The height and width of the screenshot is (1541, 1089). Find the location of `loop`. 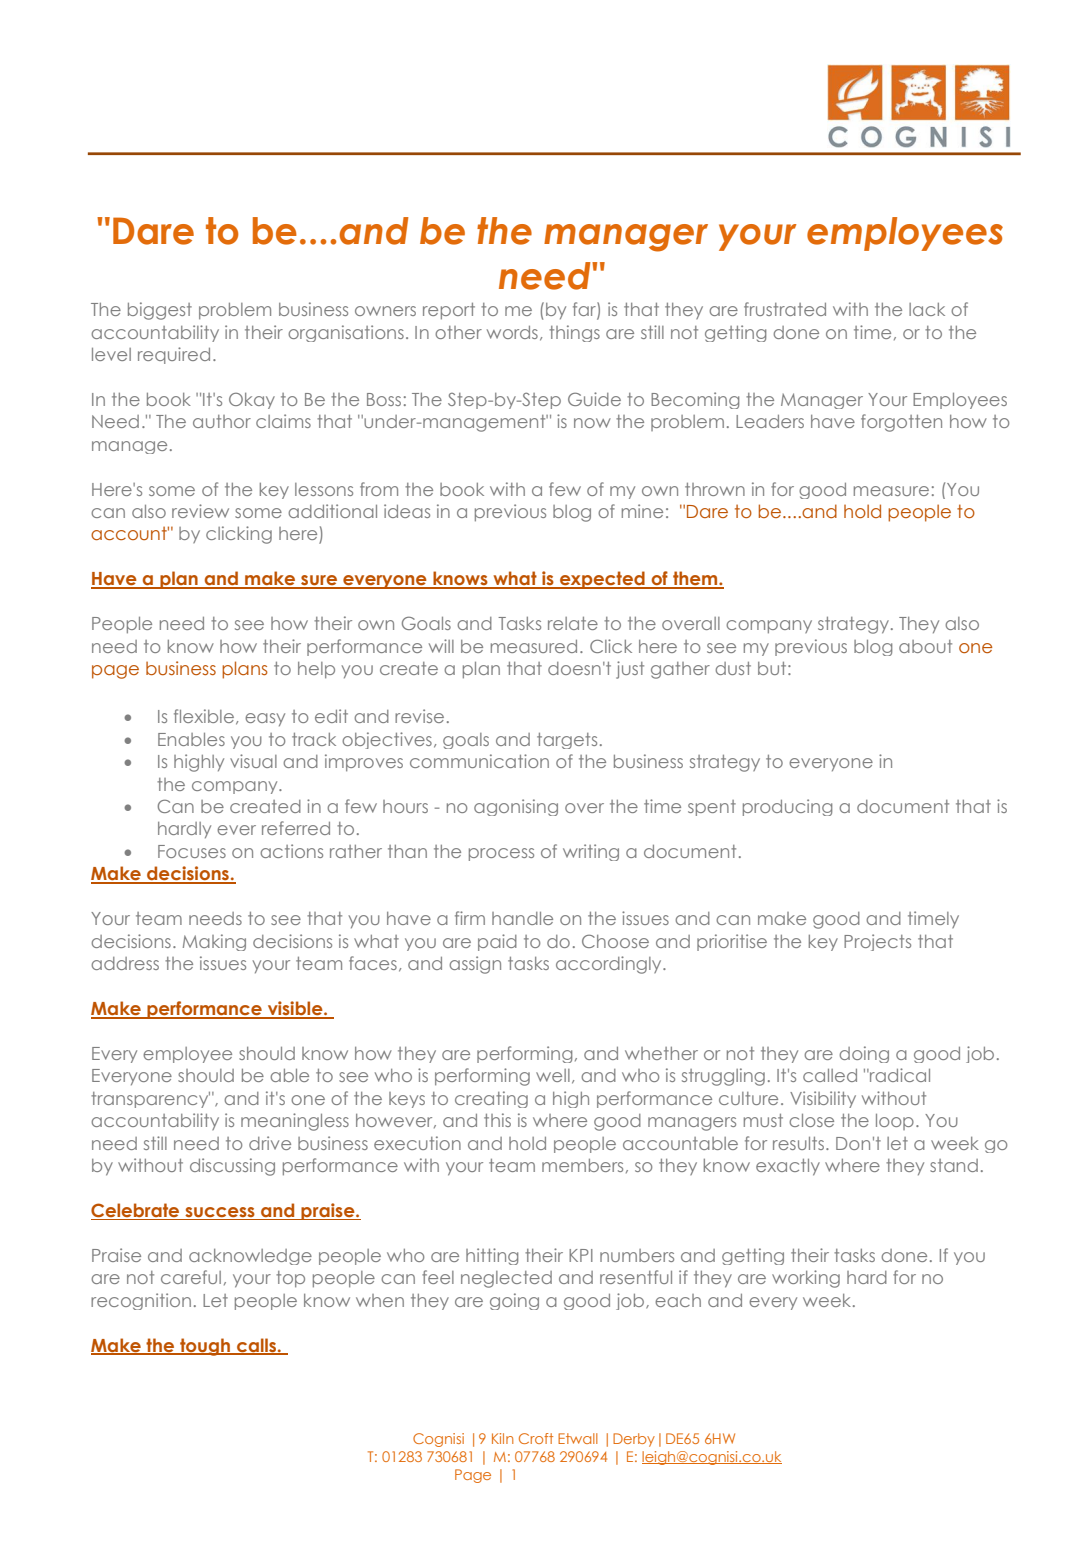

loop is located at coordinates (895, 1122).
